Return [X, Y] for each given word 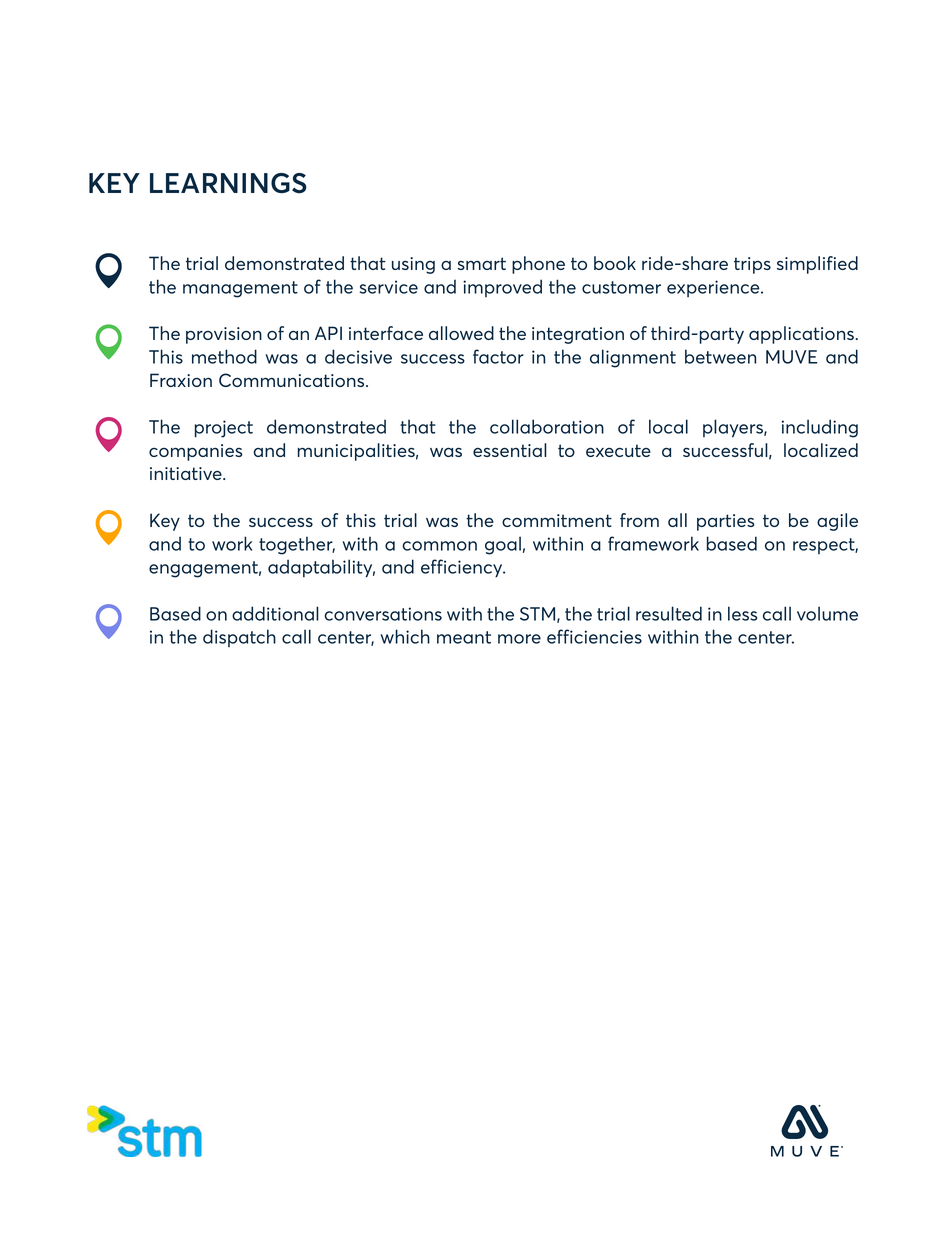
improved [502, 288]
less [742, 613]
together [297, 545]
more [519, 639]
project [224, 429]
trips [752, 265]
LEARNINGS [228, 183]
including [820, 428]
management [240, 289]
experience [714, 288]
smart [481, 263]
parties [726, 522]
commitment [557, 520]
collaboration [547, 426]
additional [275, 613]
